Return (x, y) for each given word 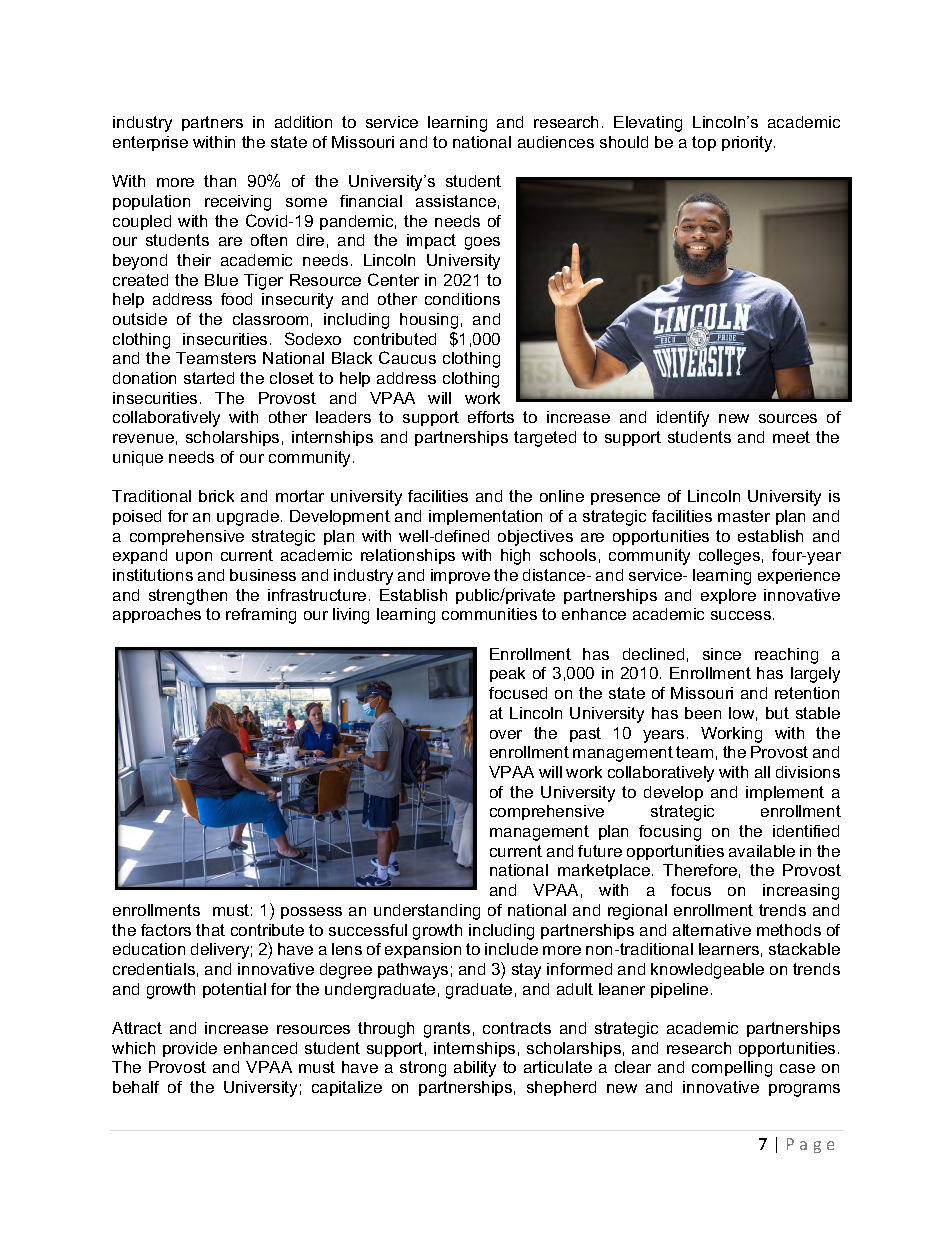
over (506, 734)
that (210, 930)
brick (216, 496)
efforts (491, 417)
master (744, 516)
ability (475, 1069)
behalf (136, 1087)
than (220, 181)
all (762, 772)
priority (748, 144)
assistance (456, 201)
